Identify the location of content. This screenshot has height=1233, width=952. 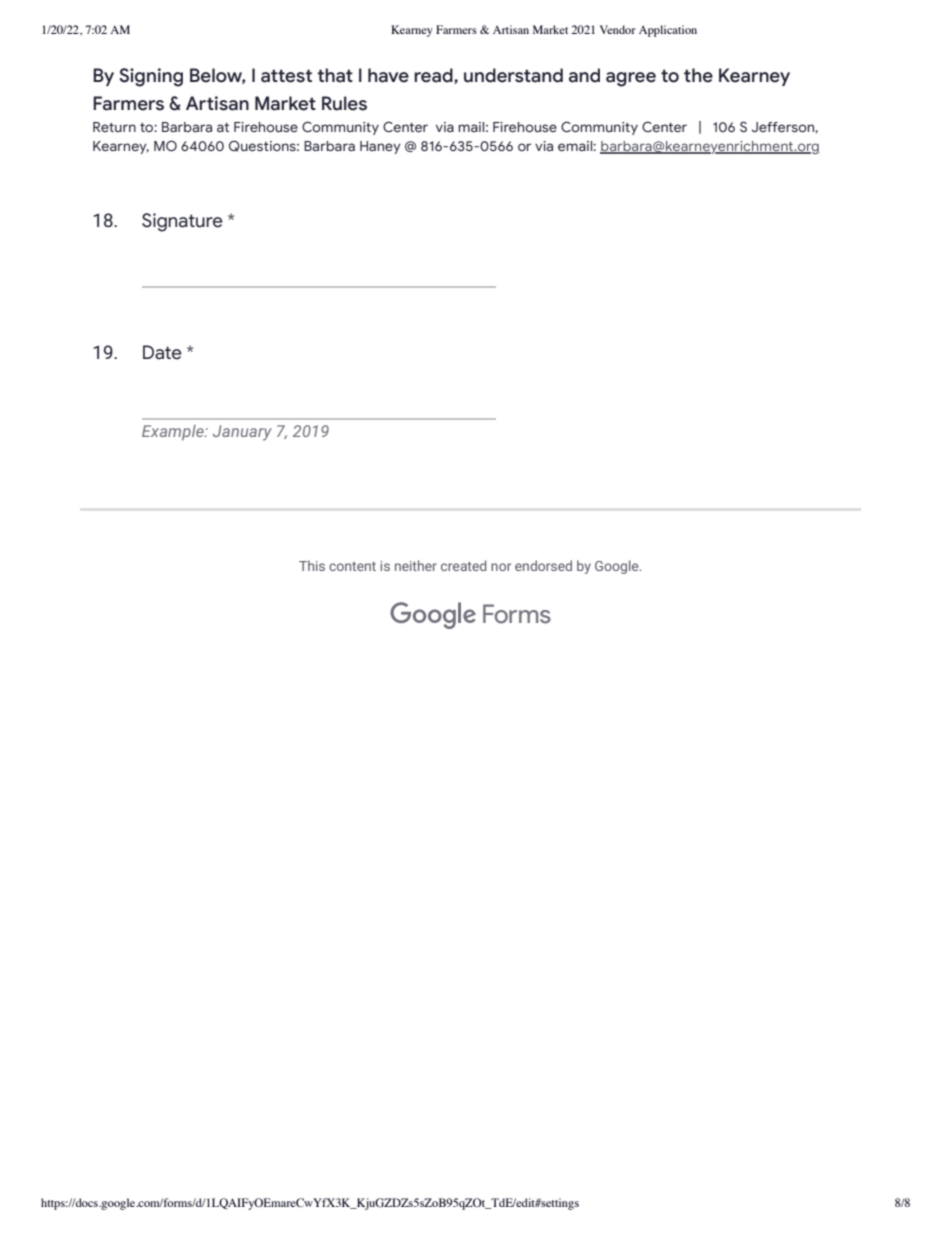
(352, 566).
